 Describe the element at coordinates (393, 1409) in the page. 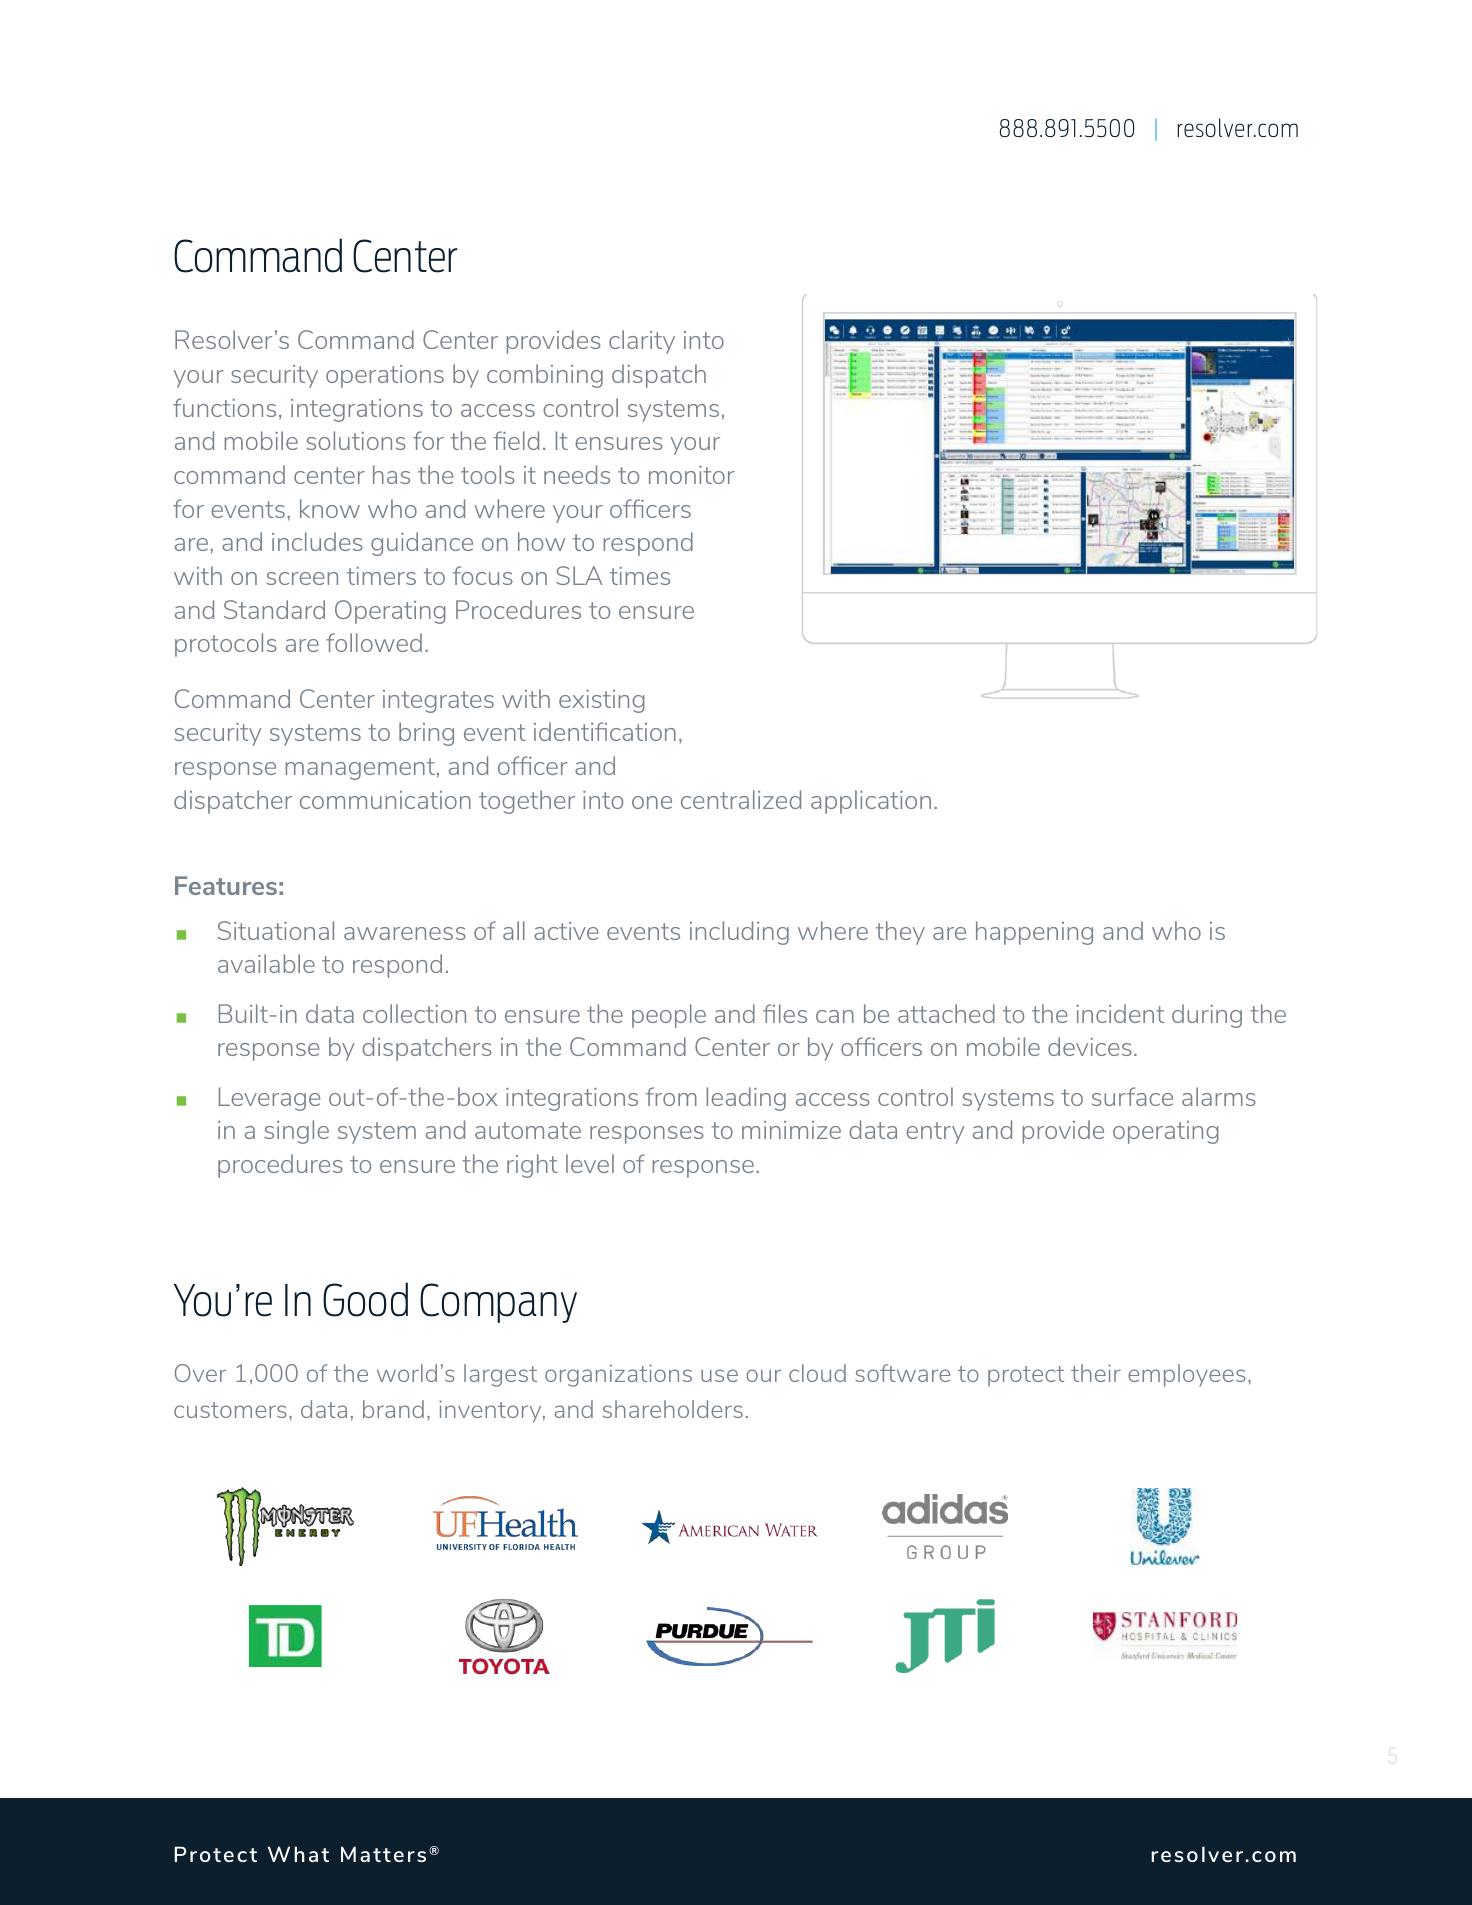

I see `brand` at that location.
